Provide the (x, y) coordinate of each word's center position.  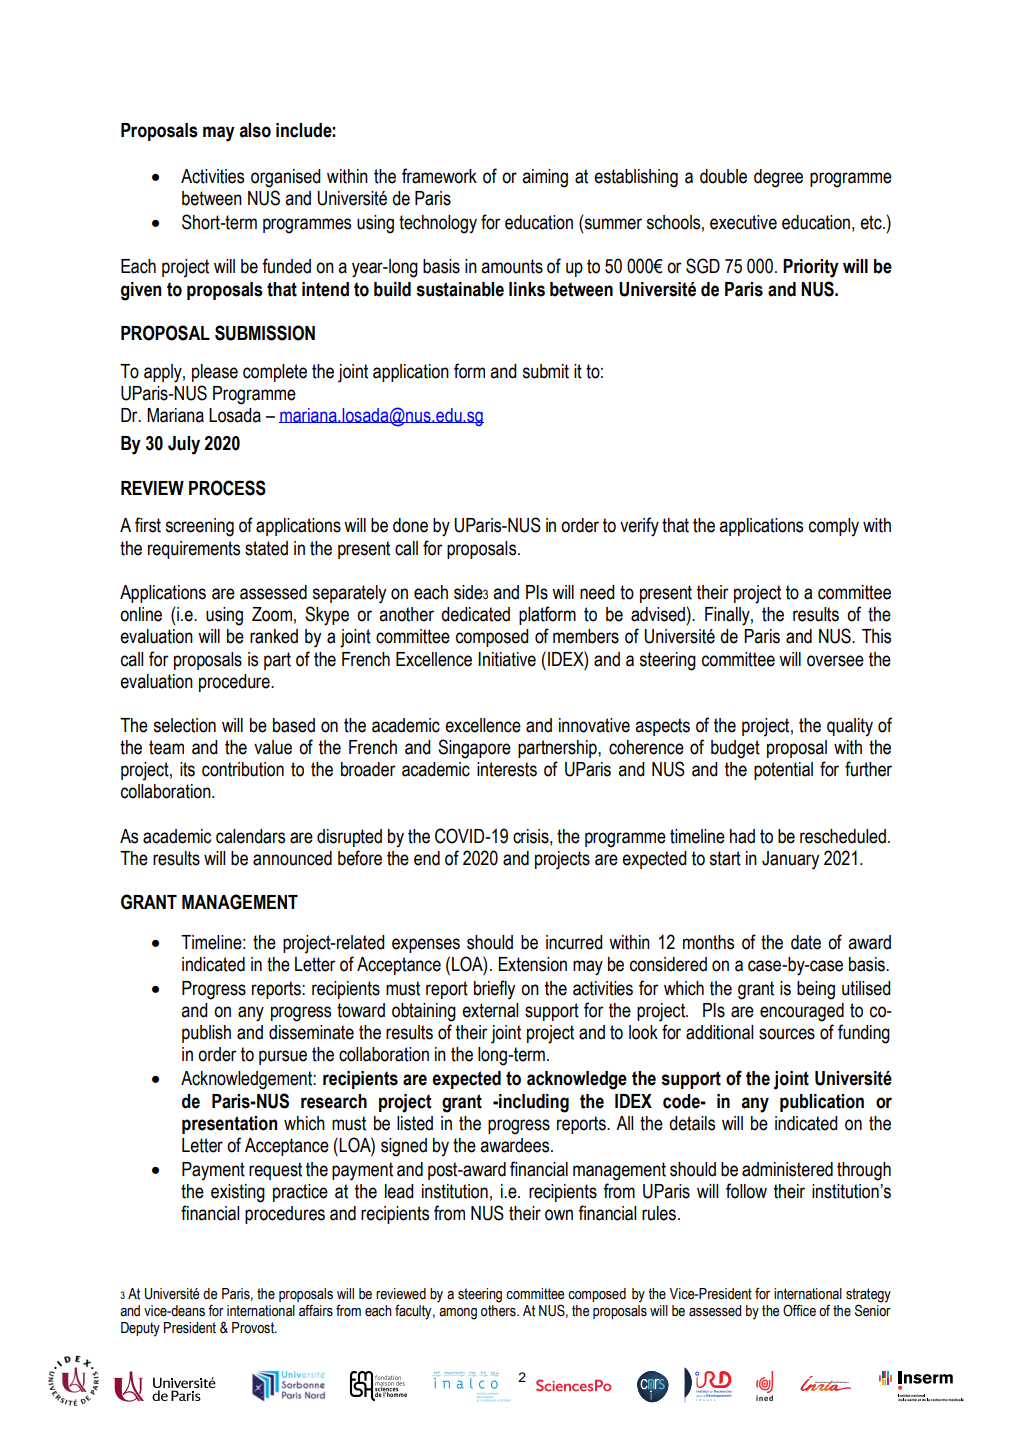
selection (185, 725)
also (255, 130)
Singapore (474, 749)
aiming (545, 178)
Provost (254, 1328)
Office (799, 1310)
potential (783, 771)
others (499, 1311)
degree (778, 178)
